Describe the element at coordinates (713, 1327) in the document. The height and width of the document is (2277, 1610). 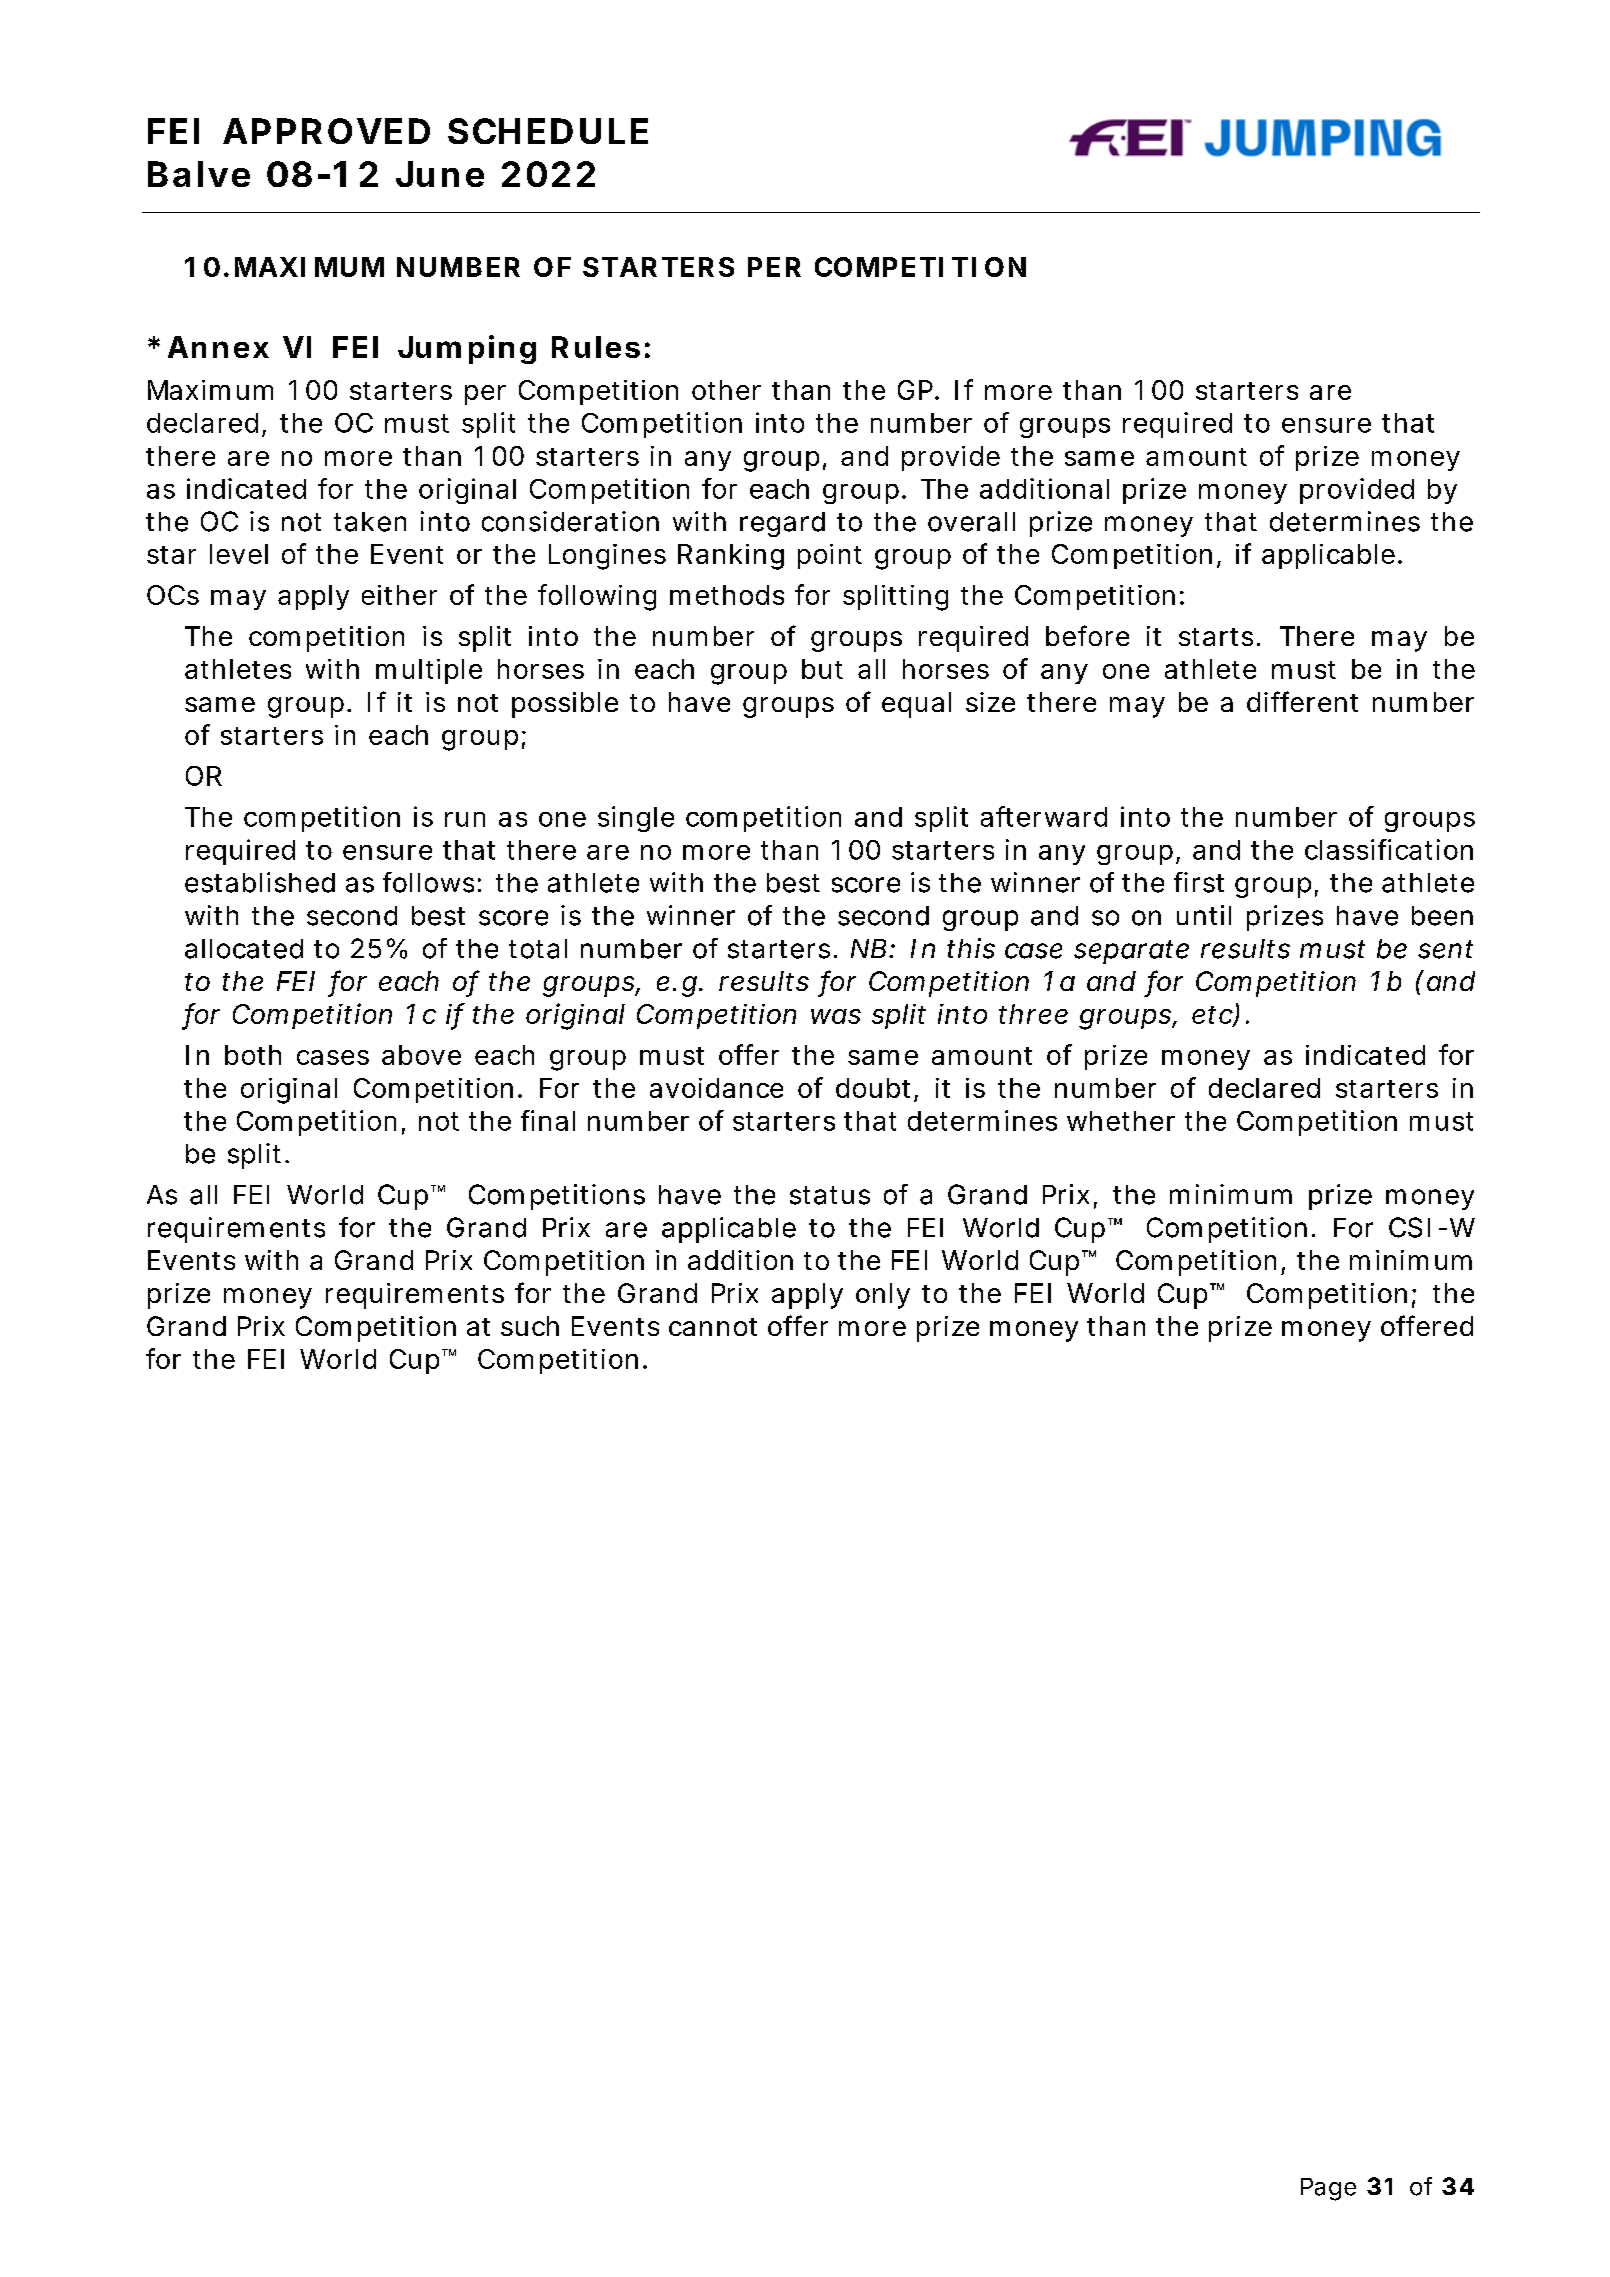
I see `cannot` at that location.
